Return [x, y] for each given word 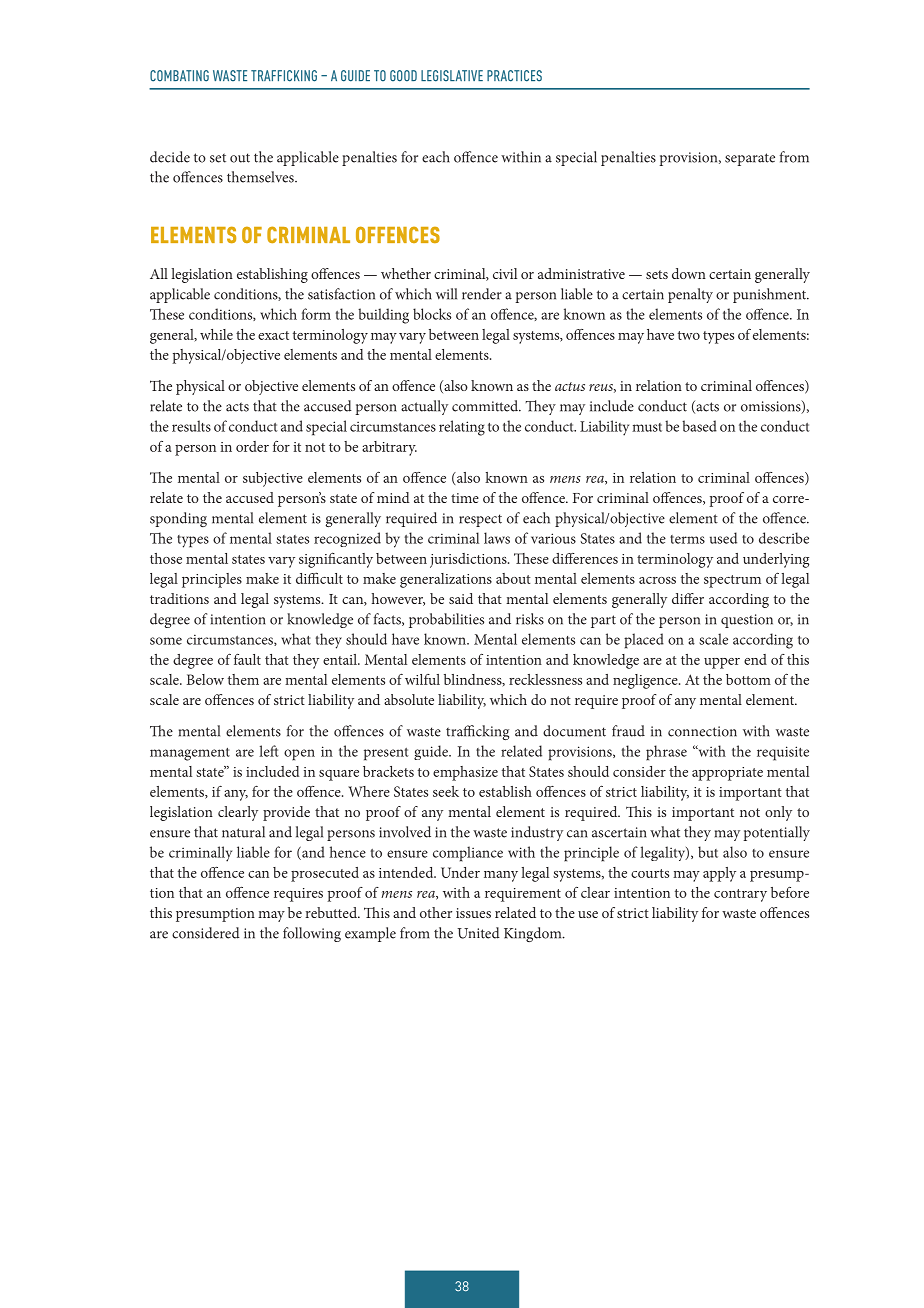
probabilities [446, 620]
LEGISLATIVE [452, 76]
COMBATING [179, 76]
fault [247, 659]
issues [473, 913]
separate [750, 159]
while [216, 334]
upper [722, 663]
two [689, 335]
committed [486, 406]
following [312, 934]
